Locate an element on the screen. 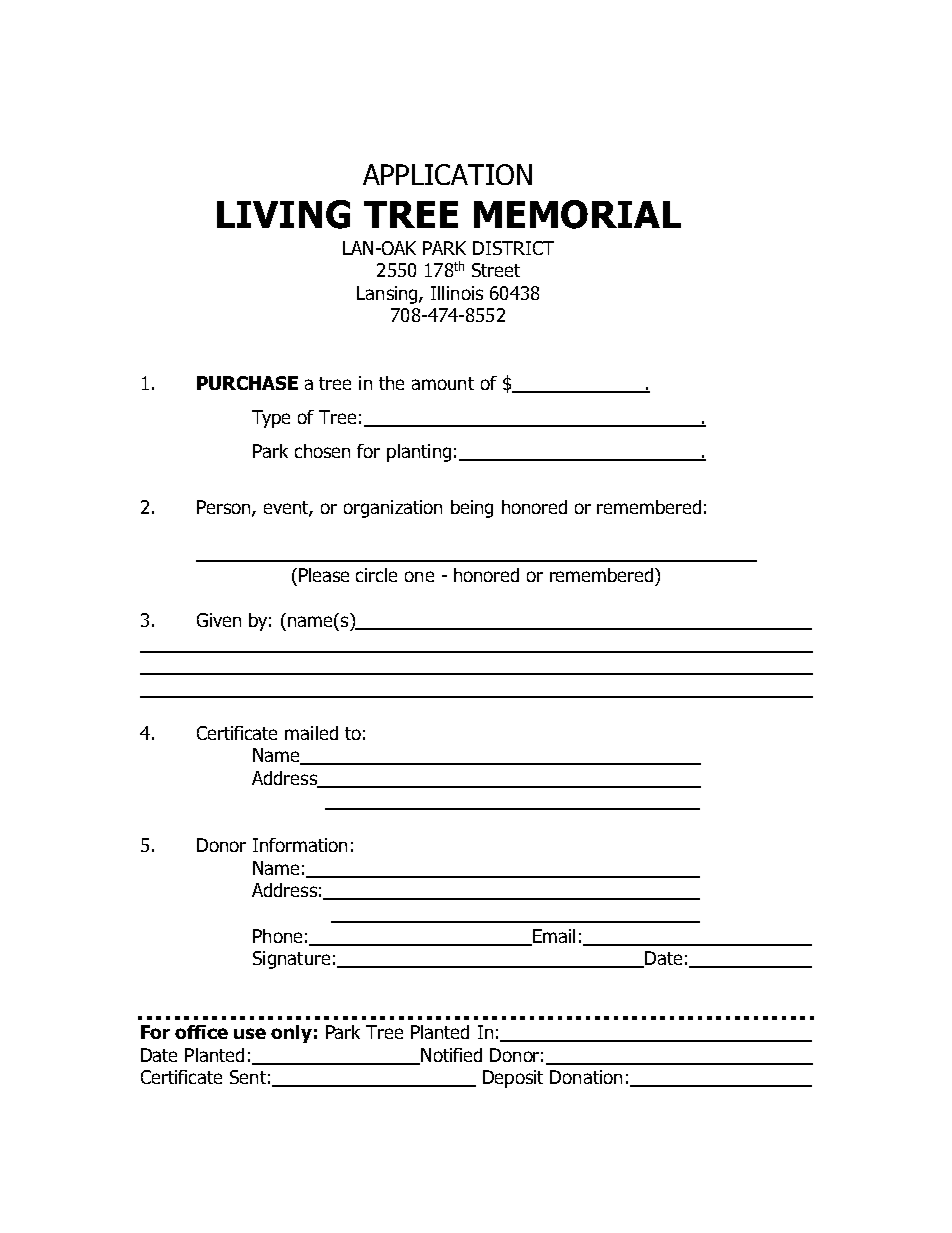  LIVING is located at coordinates (283, 214).
